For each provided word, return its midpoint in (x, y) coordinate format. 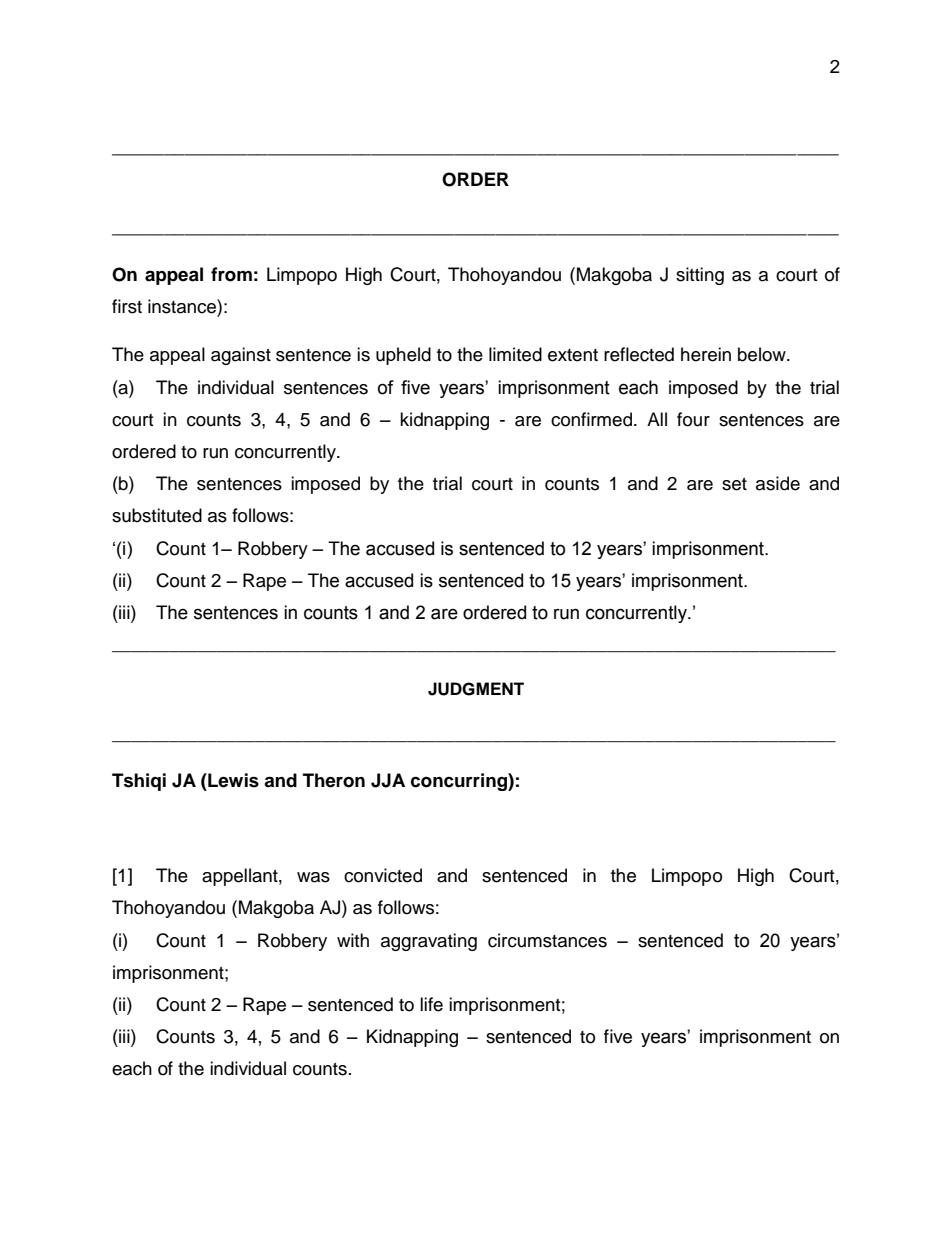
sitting (700, 276)
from (231, 274)
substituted (157, 515)
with (353, 940)
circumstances (547, 940)
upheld (403, 356)
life (431, 1004)
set (734, 484)
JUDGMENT (476, 689)
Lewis (232, 780)
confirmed (591, 419)
